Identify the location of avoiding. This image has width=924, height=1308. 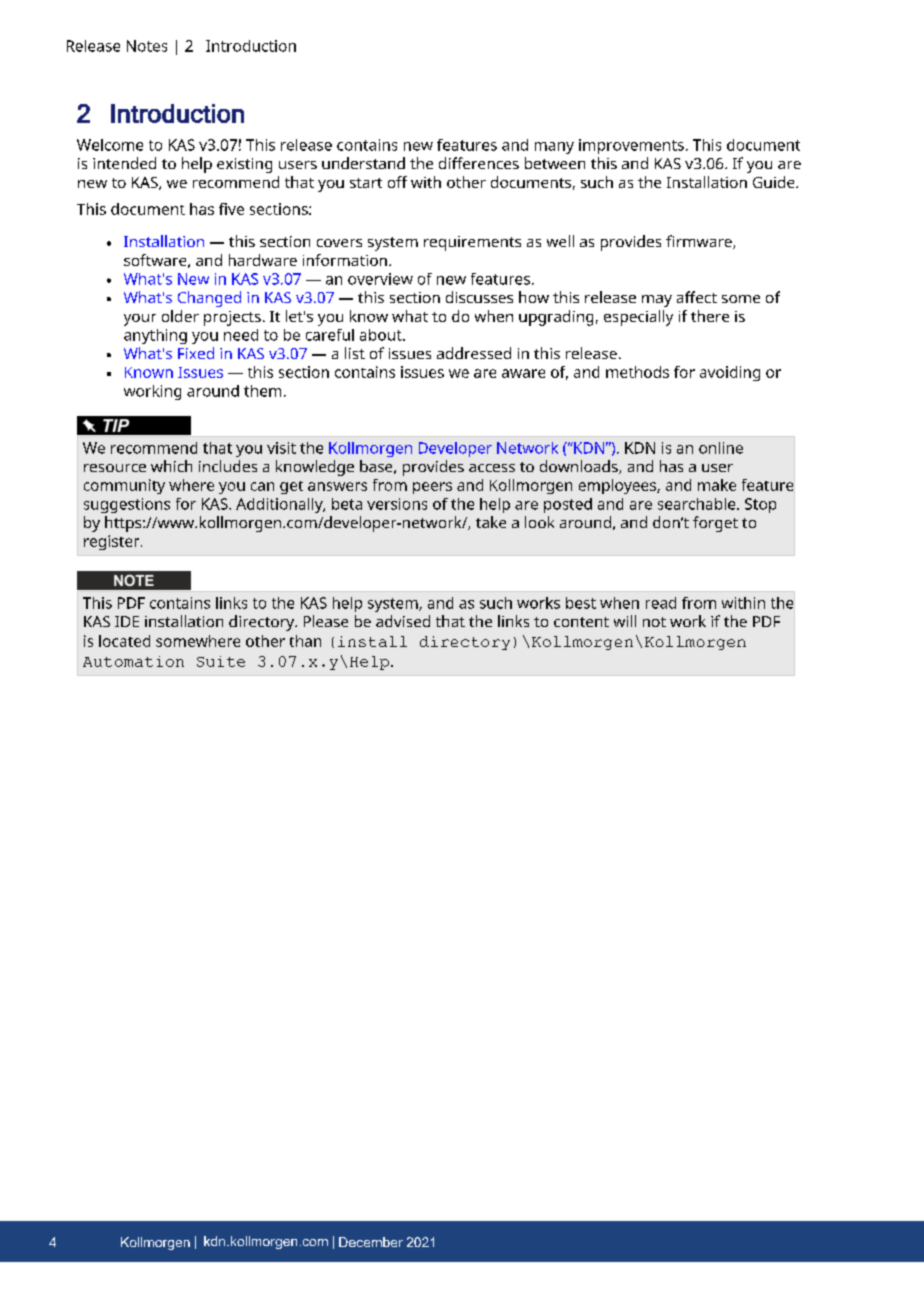
(730, 373).
